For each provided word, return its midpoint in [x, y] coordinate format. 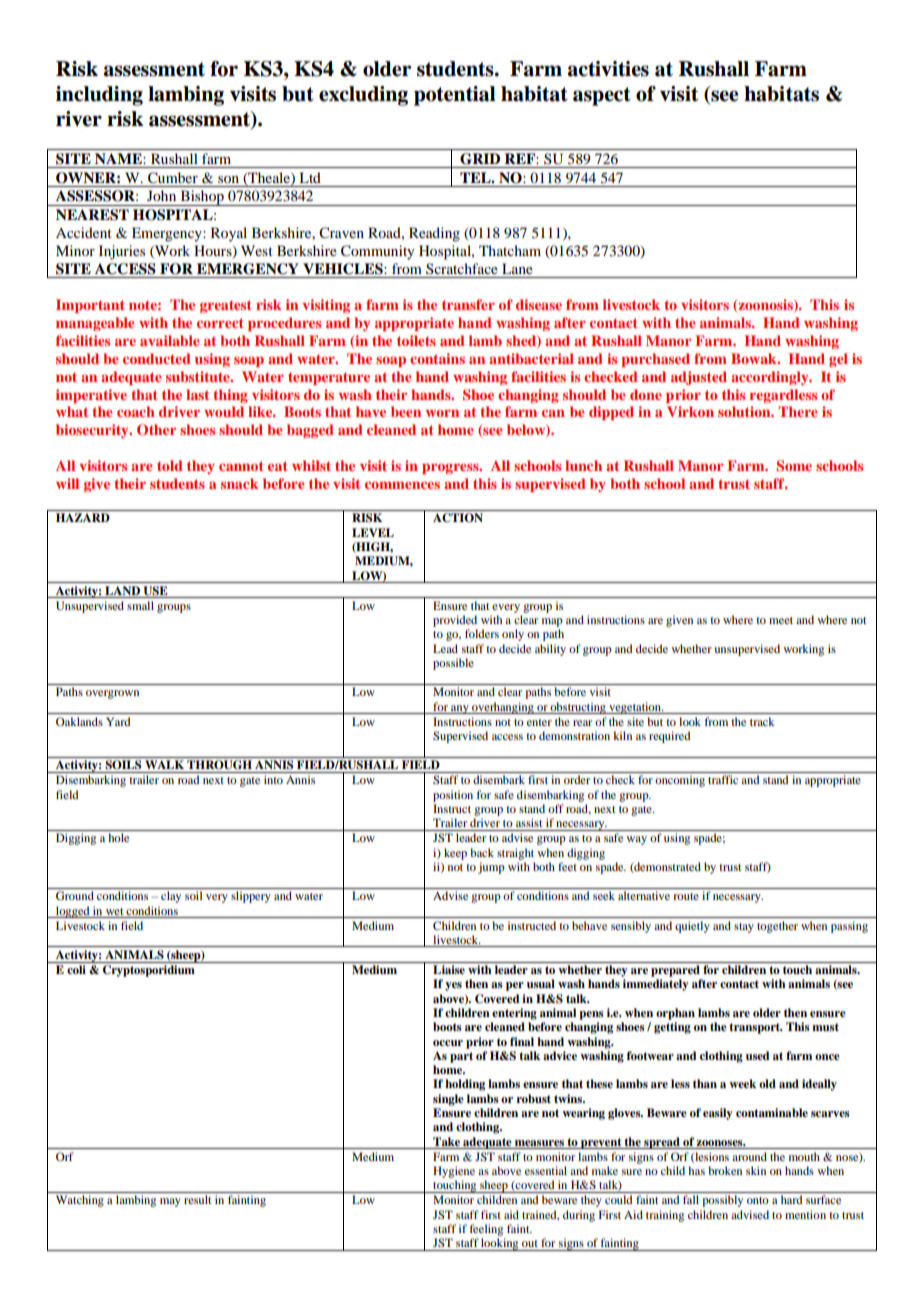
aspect [602, 96]
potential [455, 96]
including [99, 96]
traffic [723, 779]
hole [118, 837]
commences [402, 485]
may [170, 1202]
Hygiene [454, 1172]
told [169, 465]
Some [794, 466]
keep [455, 854]
